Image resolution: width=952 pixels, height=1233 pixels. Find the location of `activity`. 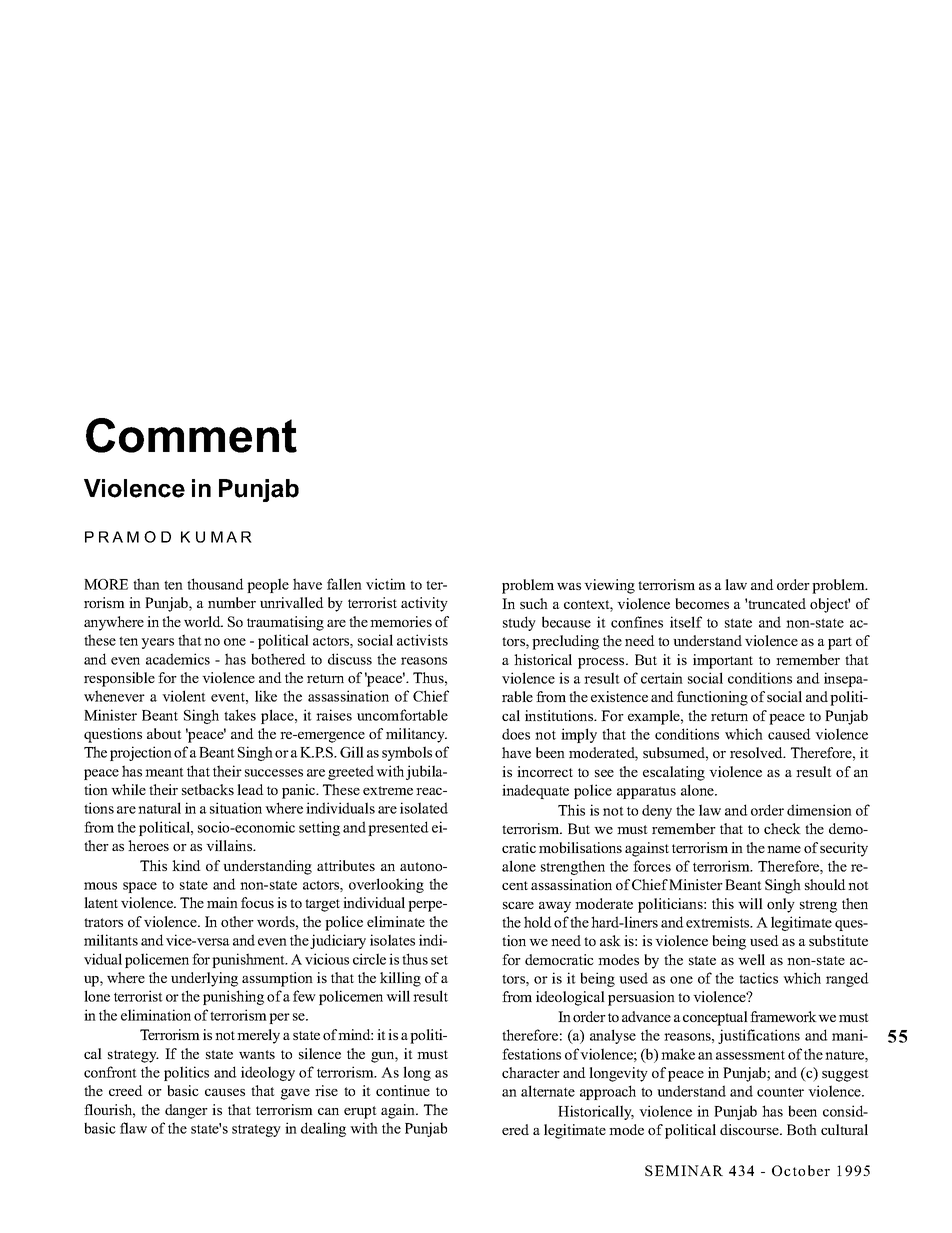

activity is located at coordinates (424, 604).
